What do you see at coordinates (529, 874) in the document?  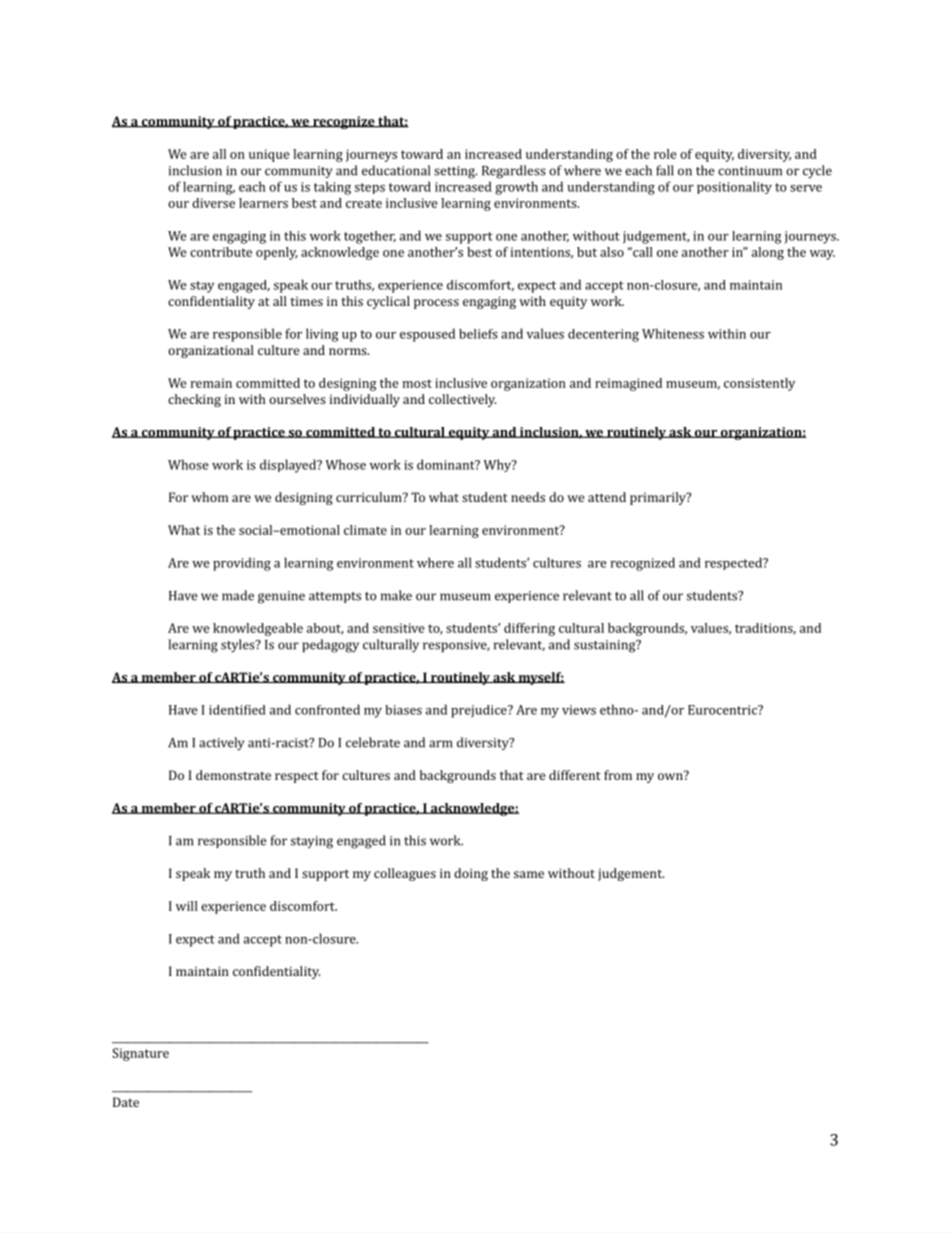 I see `same` at bounding box center [529, 874].
